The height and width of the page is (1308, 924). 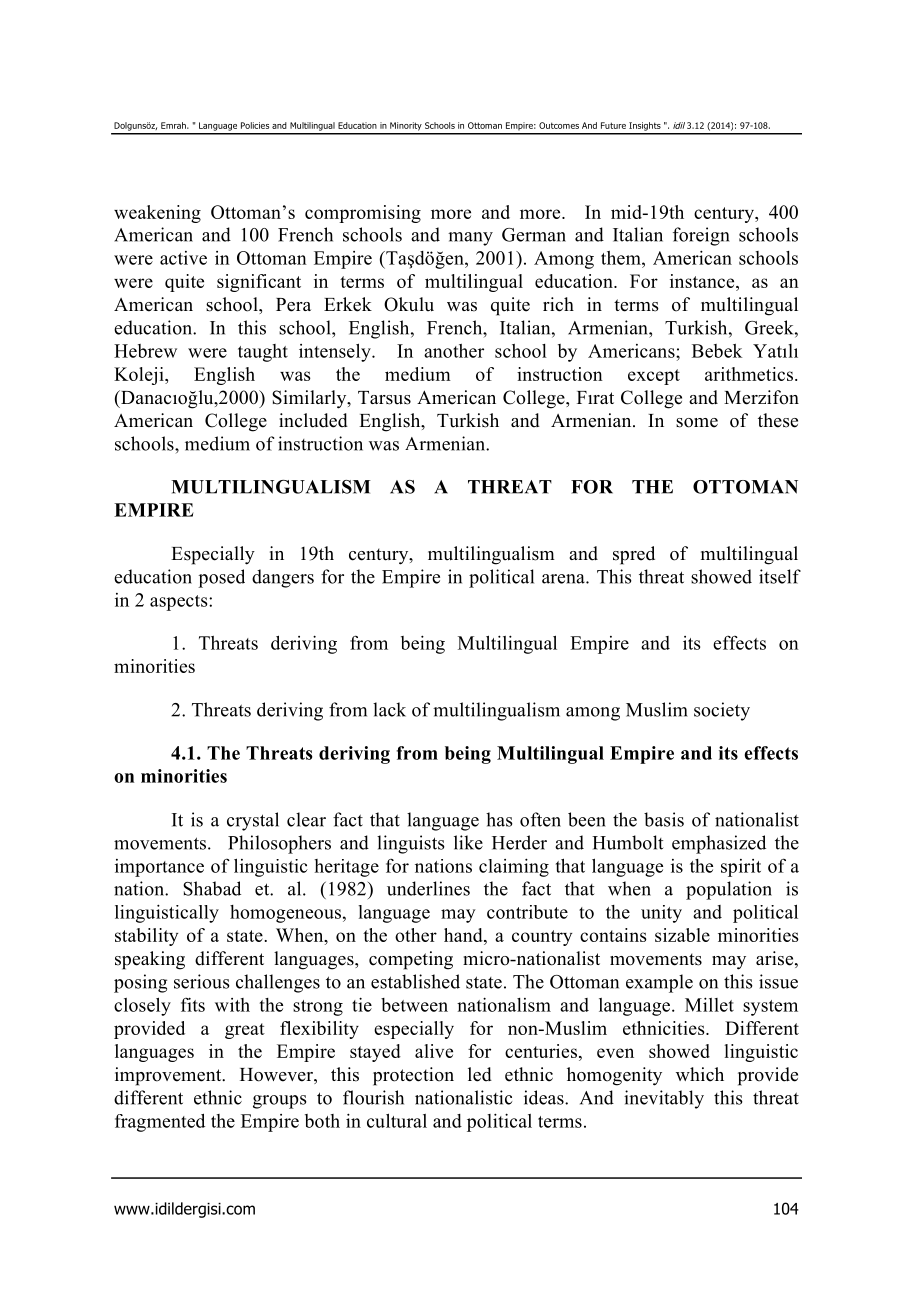 I want to click on itself, so click(x=780, y=576).
